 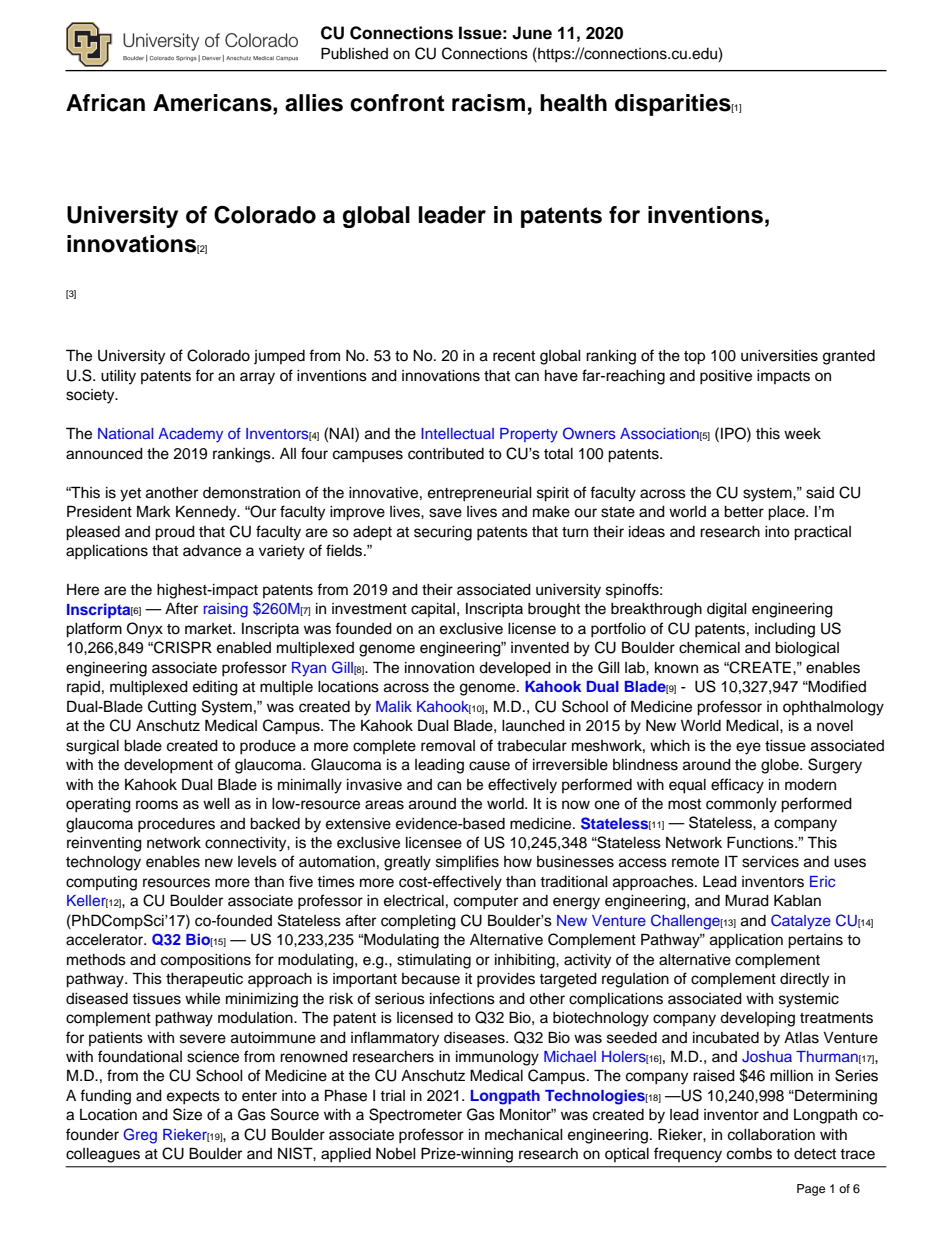 I want to click on including, so click(x=785, y=630).
